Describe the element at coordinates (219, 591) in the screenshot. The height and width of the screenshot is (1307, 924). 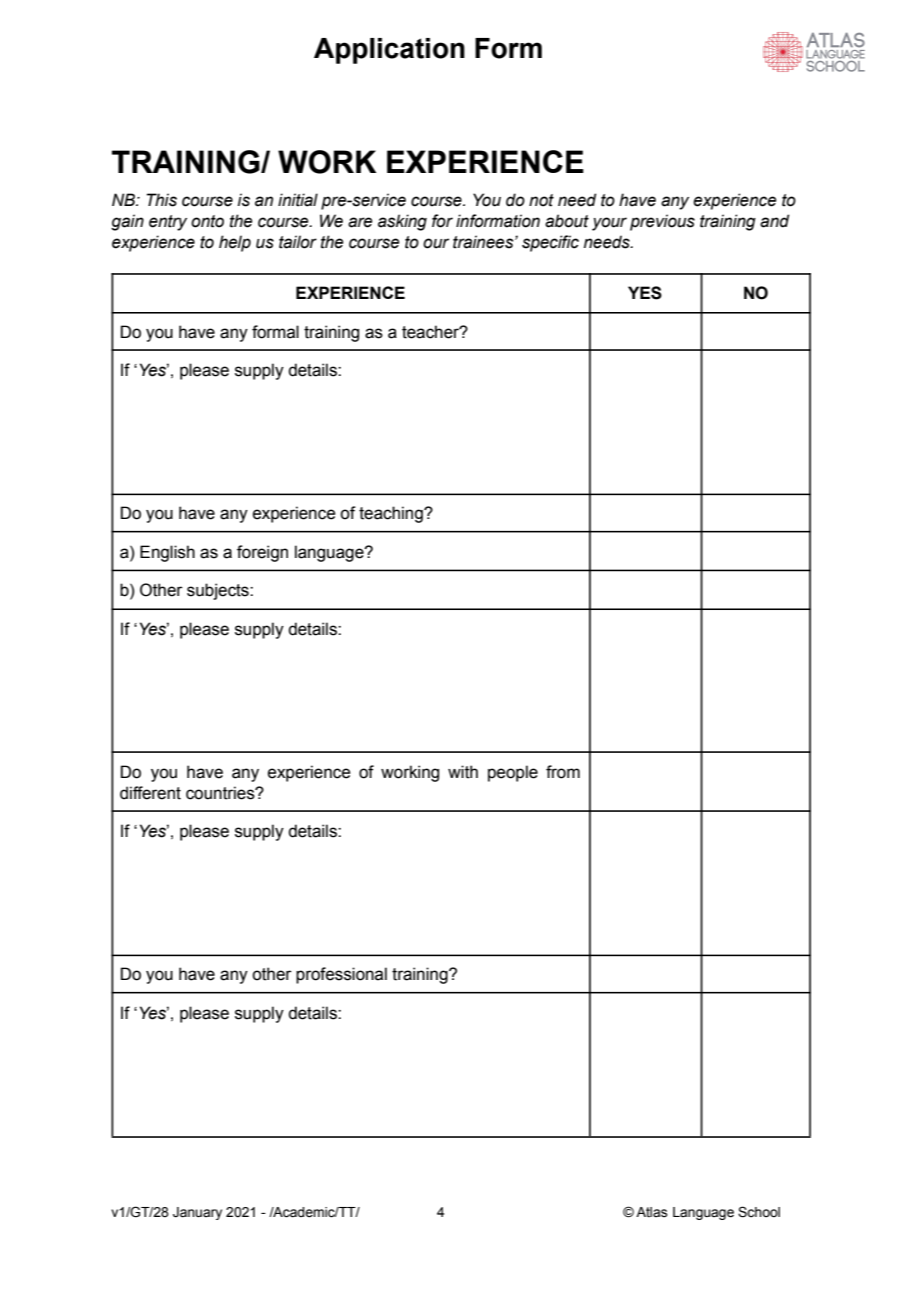
I see `subjects` at that location.
